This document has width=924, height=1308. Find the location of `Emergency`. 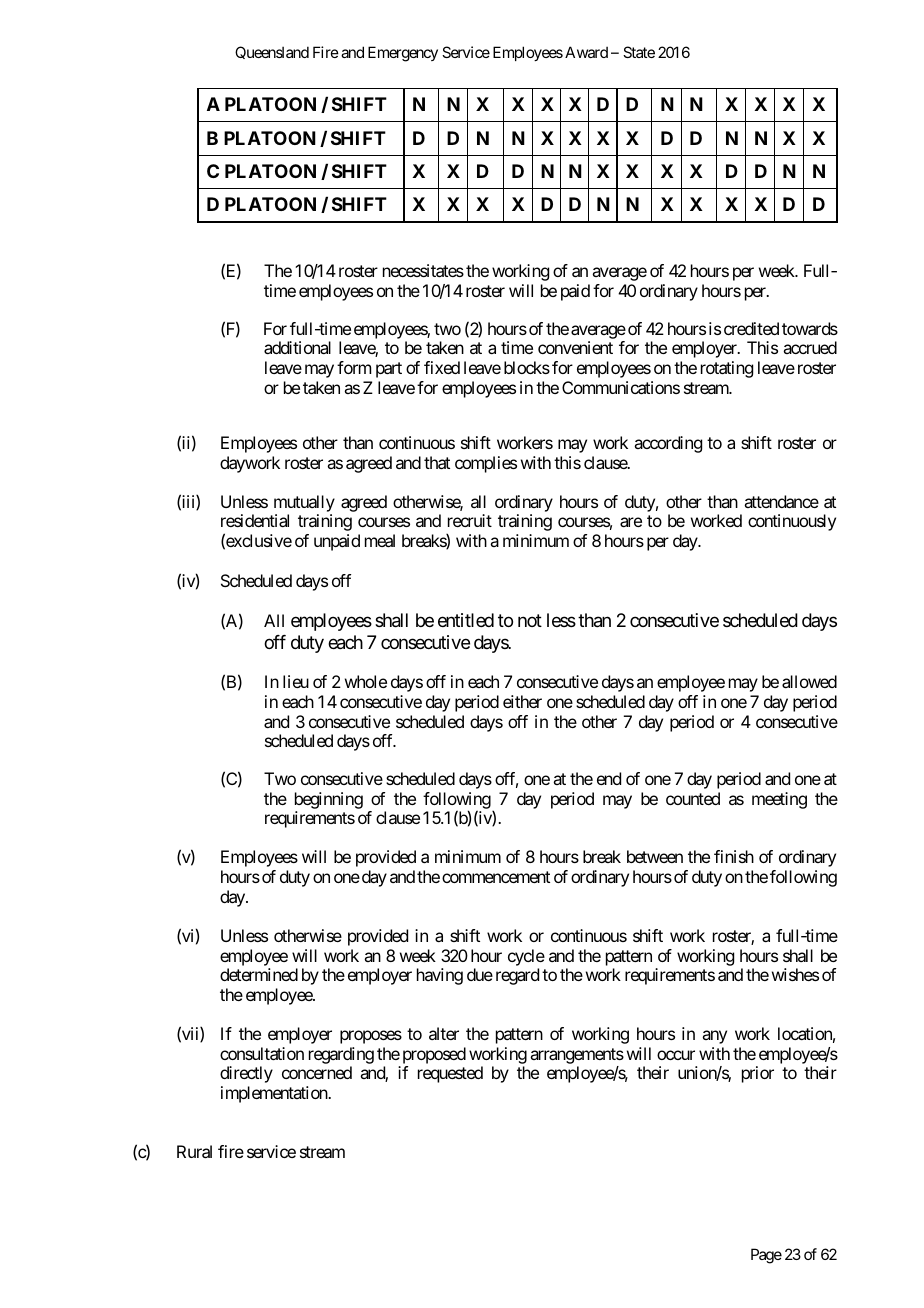

Emergency is located at coordinates (403, 54).
